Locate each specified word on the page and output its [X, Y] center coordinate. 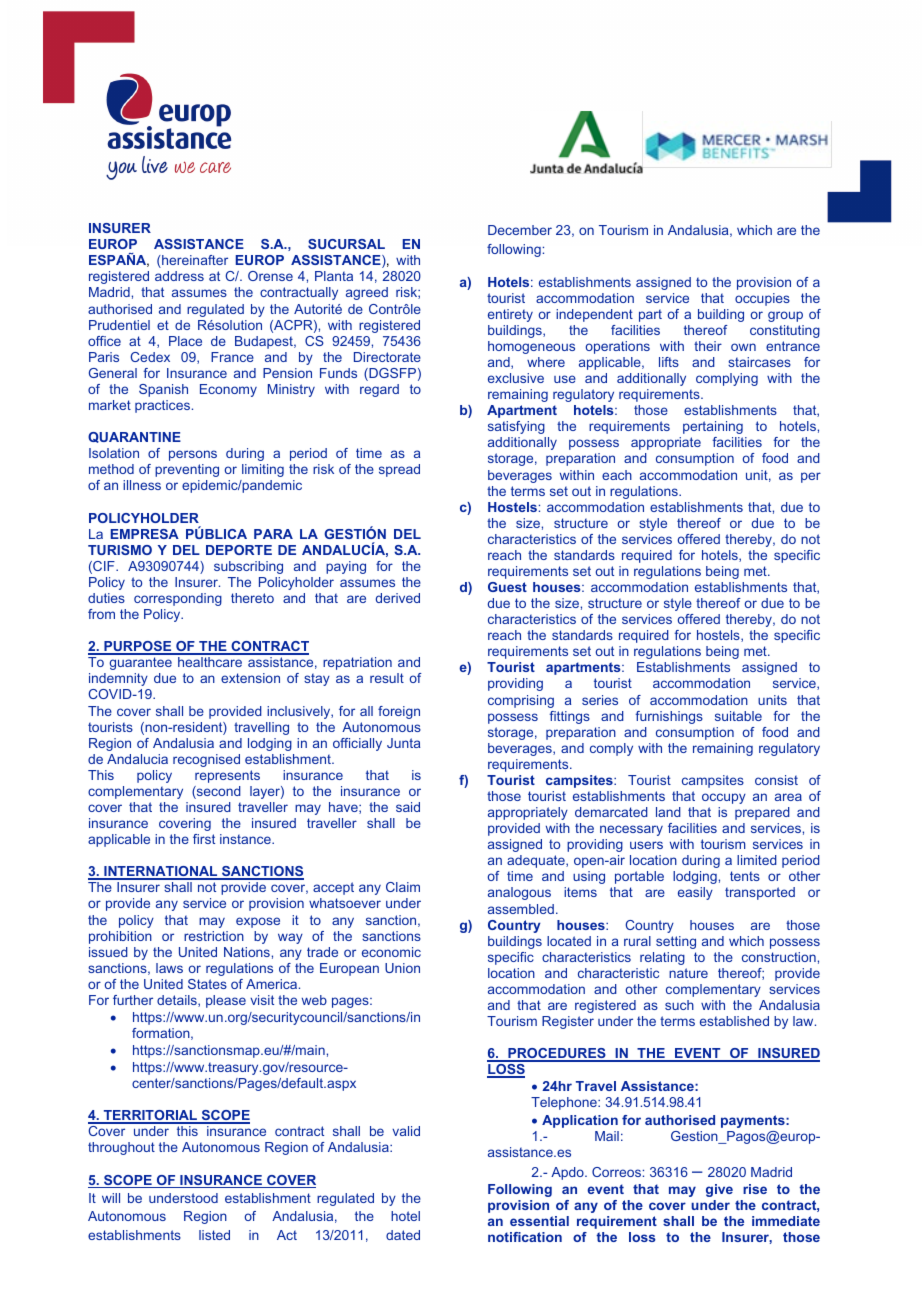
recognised [206, 760]
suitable [738, 716]
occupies [762, 299]
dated [403, 1235]
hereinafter [194, 261]
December [520, 230]
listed [214, 1235]
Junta [403, 743]
